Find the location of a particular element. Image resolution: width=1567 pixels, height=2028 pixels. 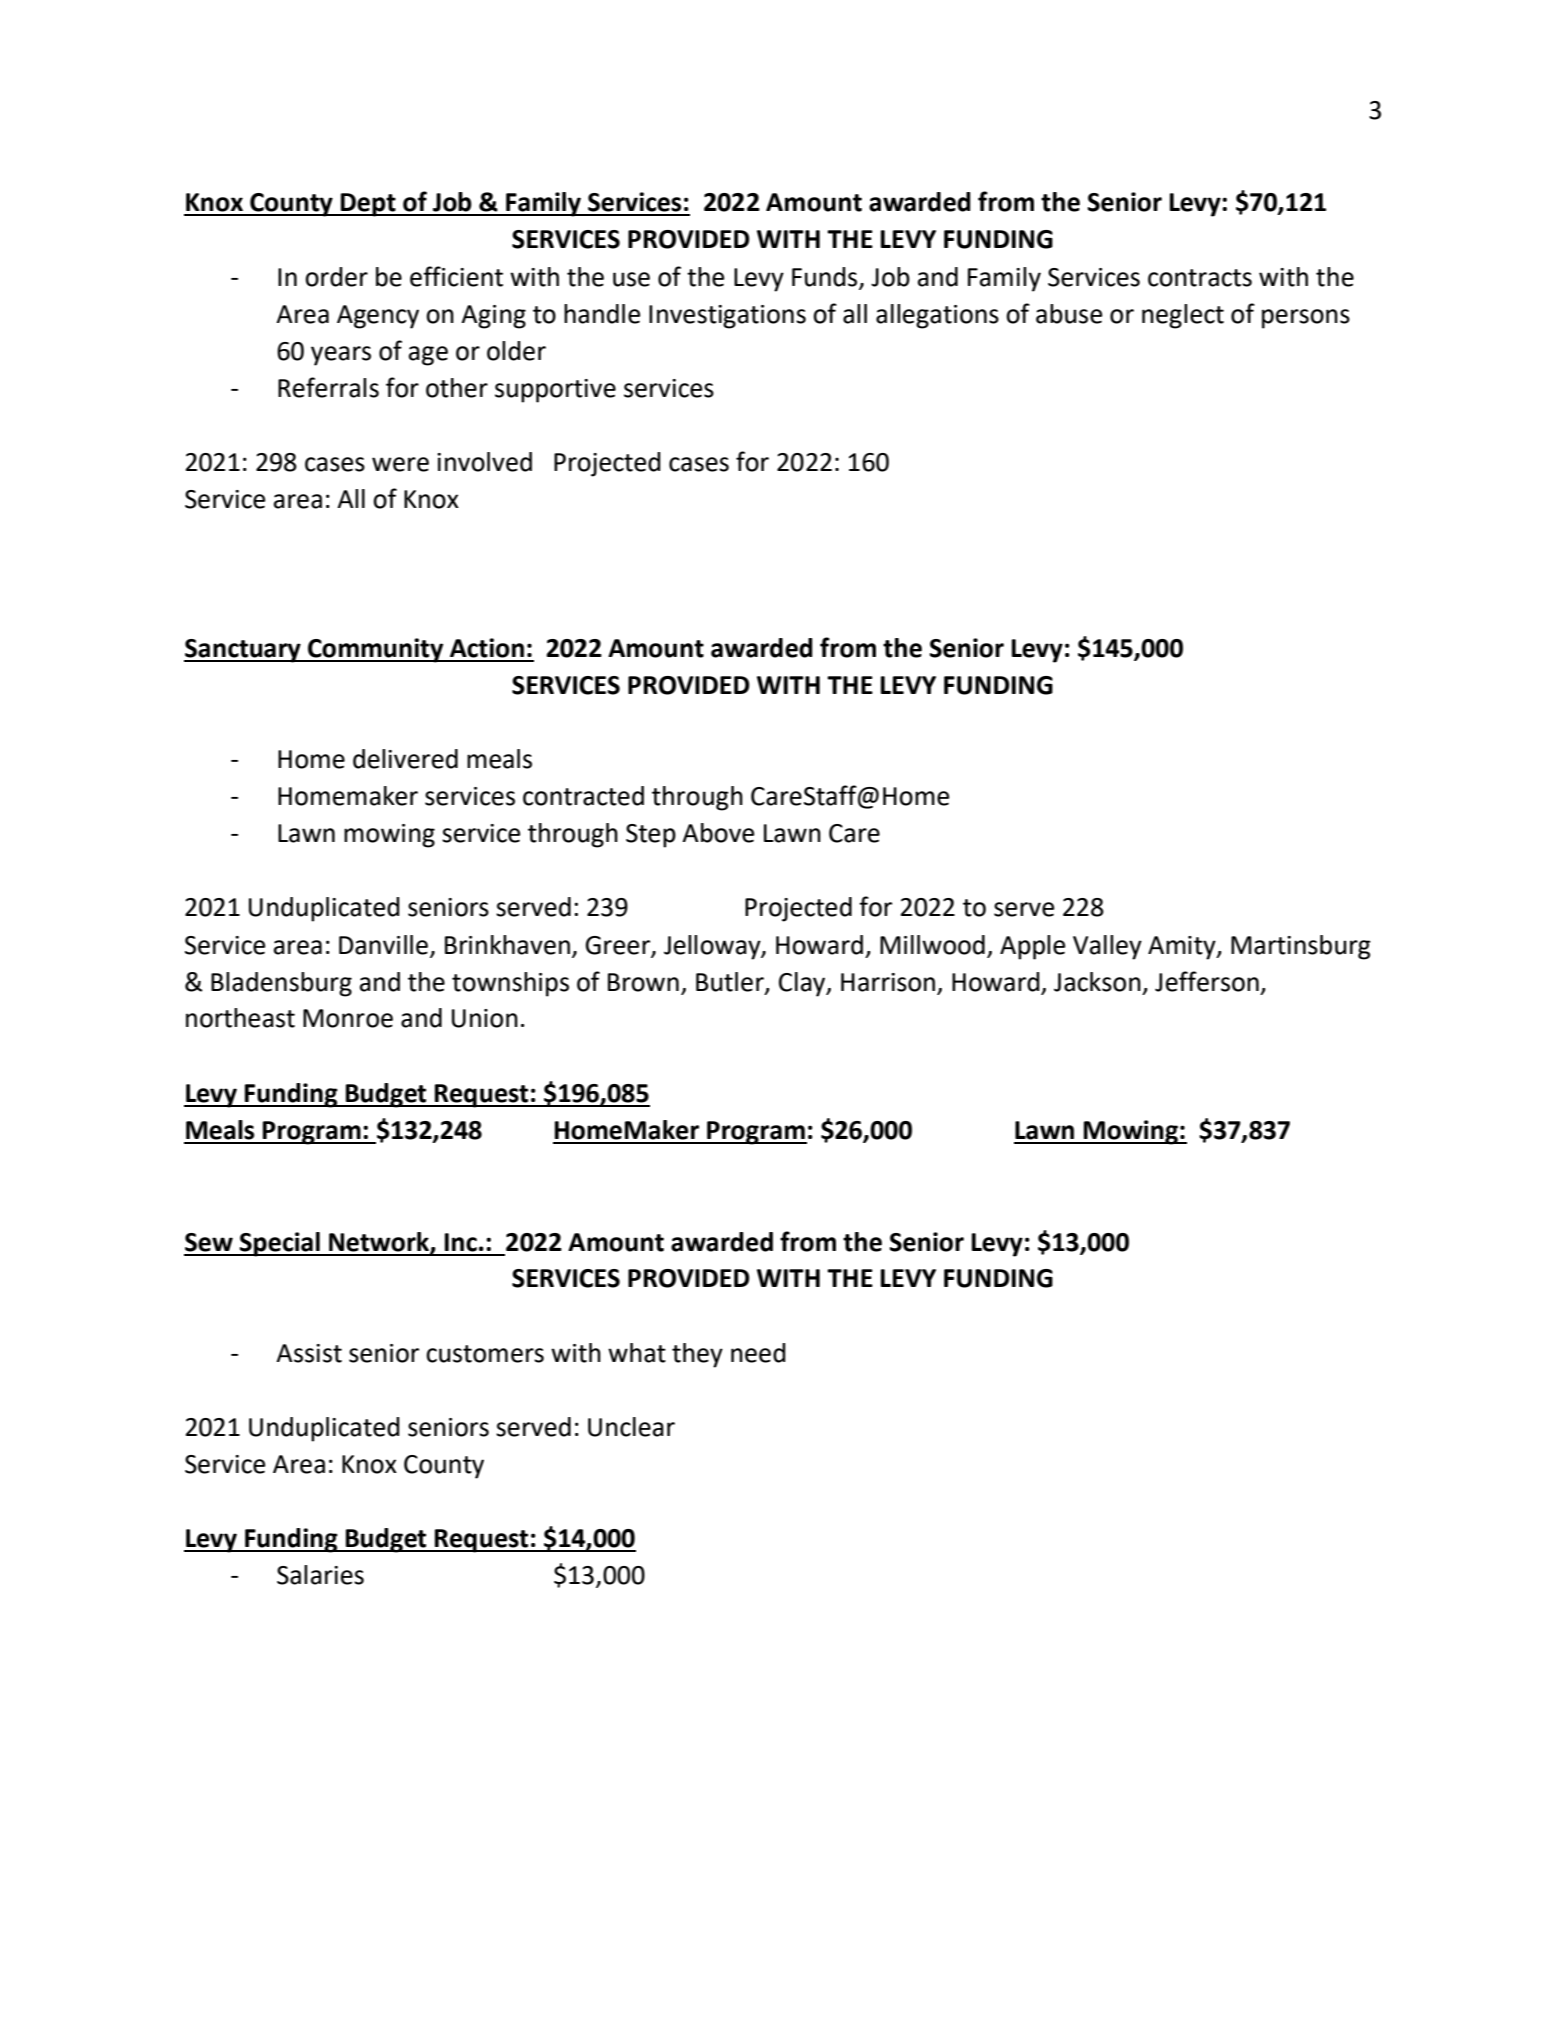

Above is located at coordinates (718, 833).
